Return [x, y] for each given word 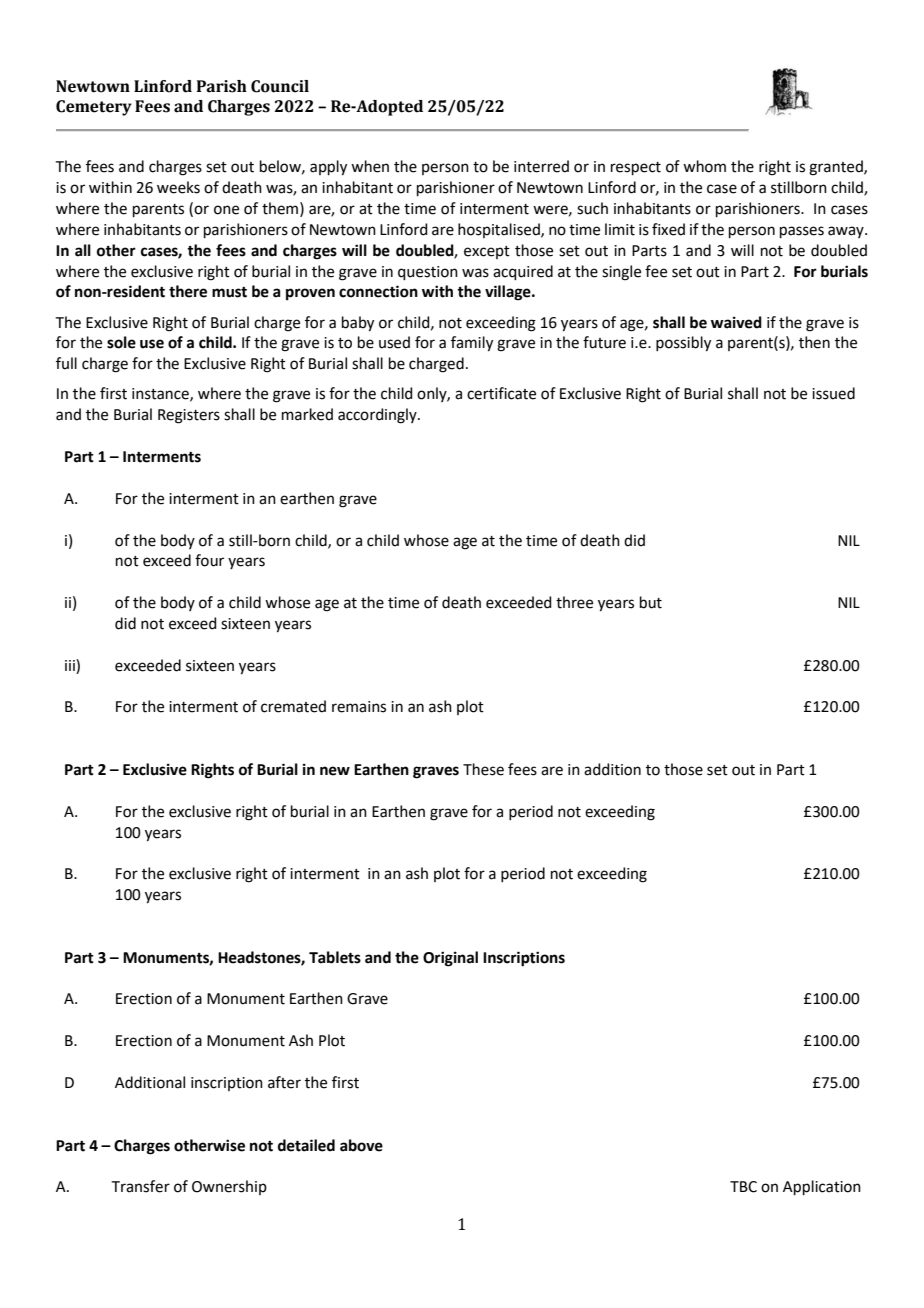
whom [704, 166]
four [209, 560]
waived [736, 322]
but [651, 602]
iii [71, 665]
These [483, 769]
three [574, 602]
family [472, 344]
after [284, 1082]
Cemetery [94, 108]
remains [359, 707]
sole [121, 342]
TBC [743, 1187]
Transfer [141, 1186]
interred [541, 166]
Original [450, 959]
